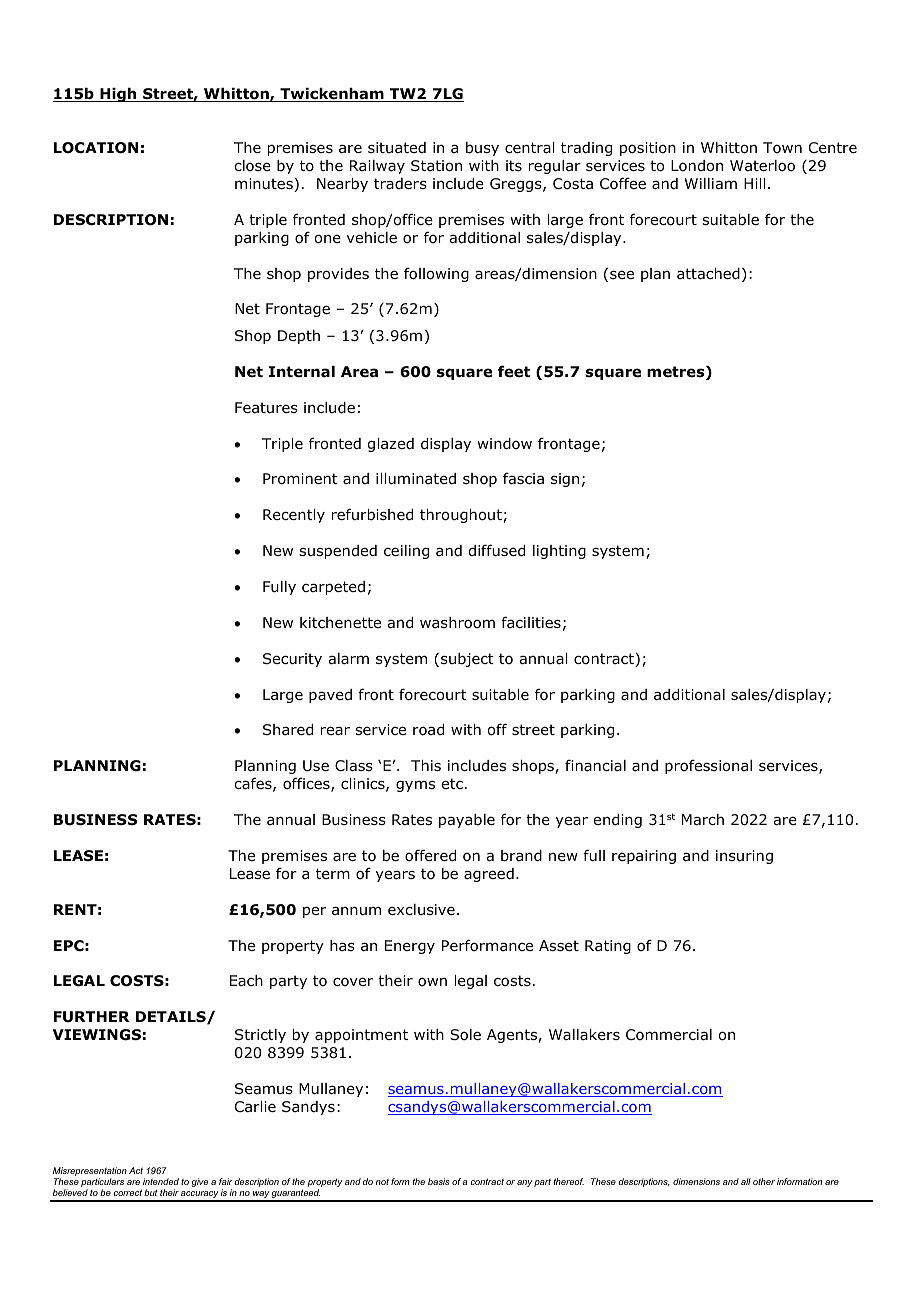 This screenshot has height=1307, width=924. I want to click on Security, so click(292, 660).
